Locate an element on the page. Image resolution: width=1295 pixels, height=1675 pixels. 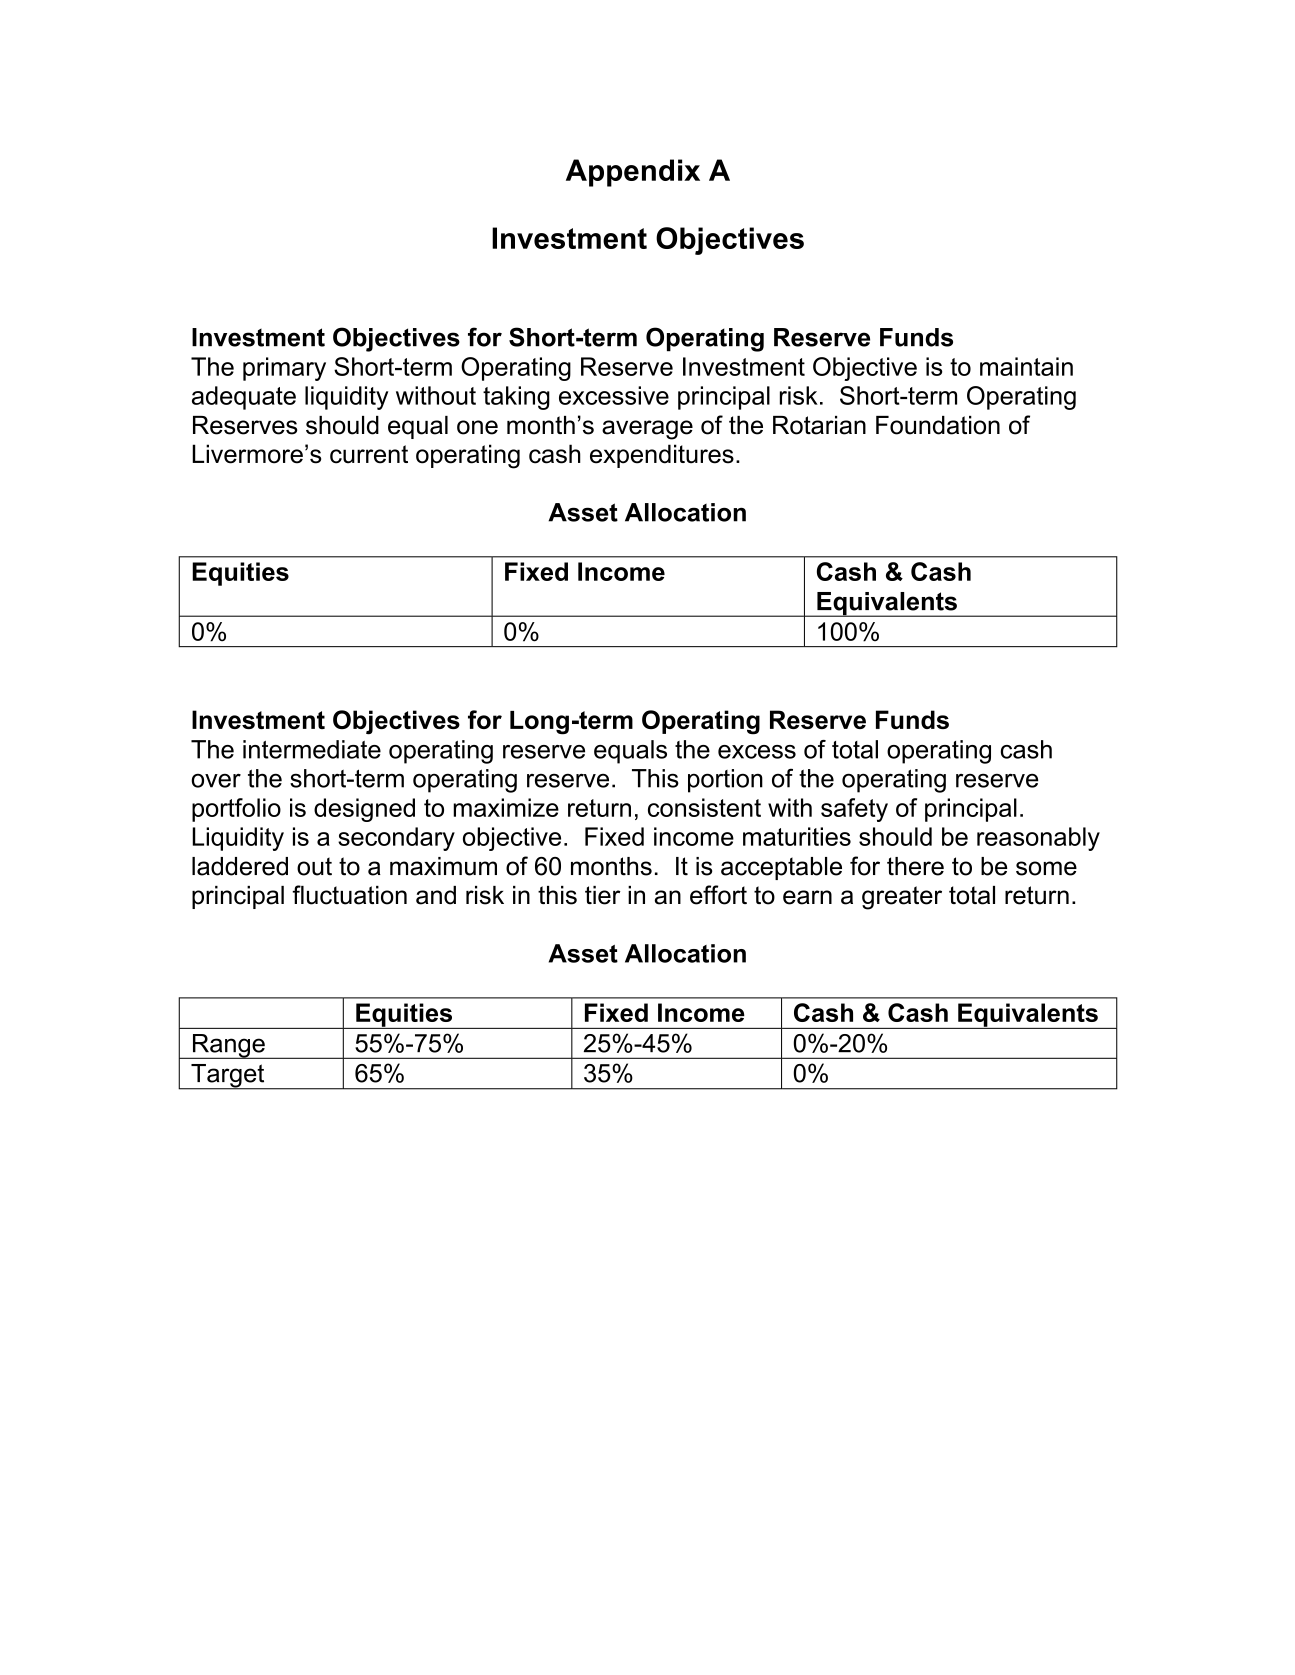
maintain is located at coordinates (1026, 366).
